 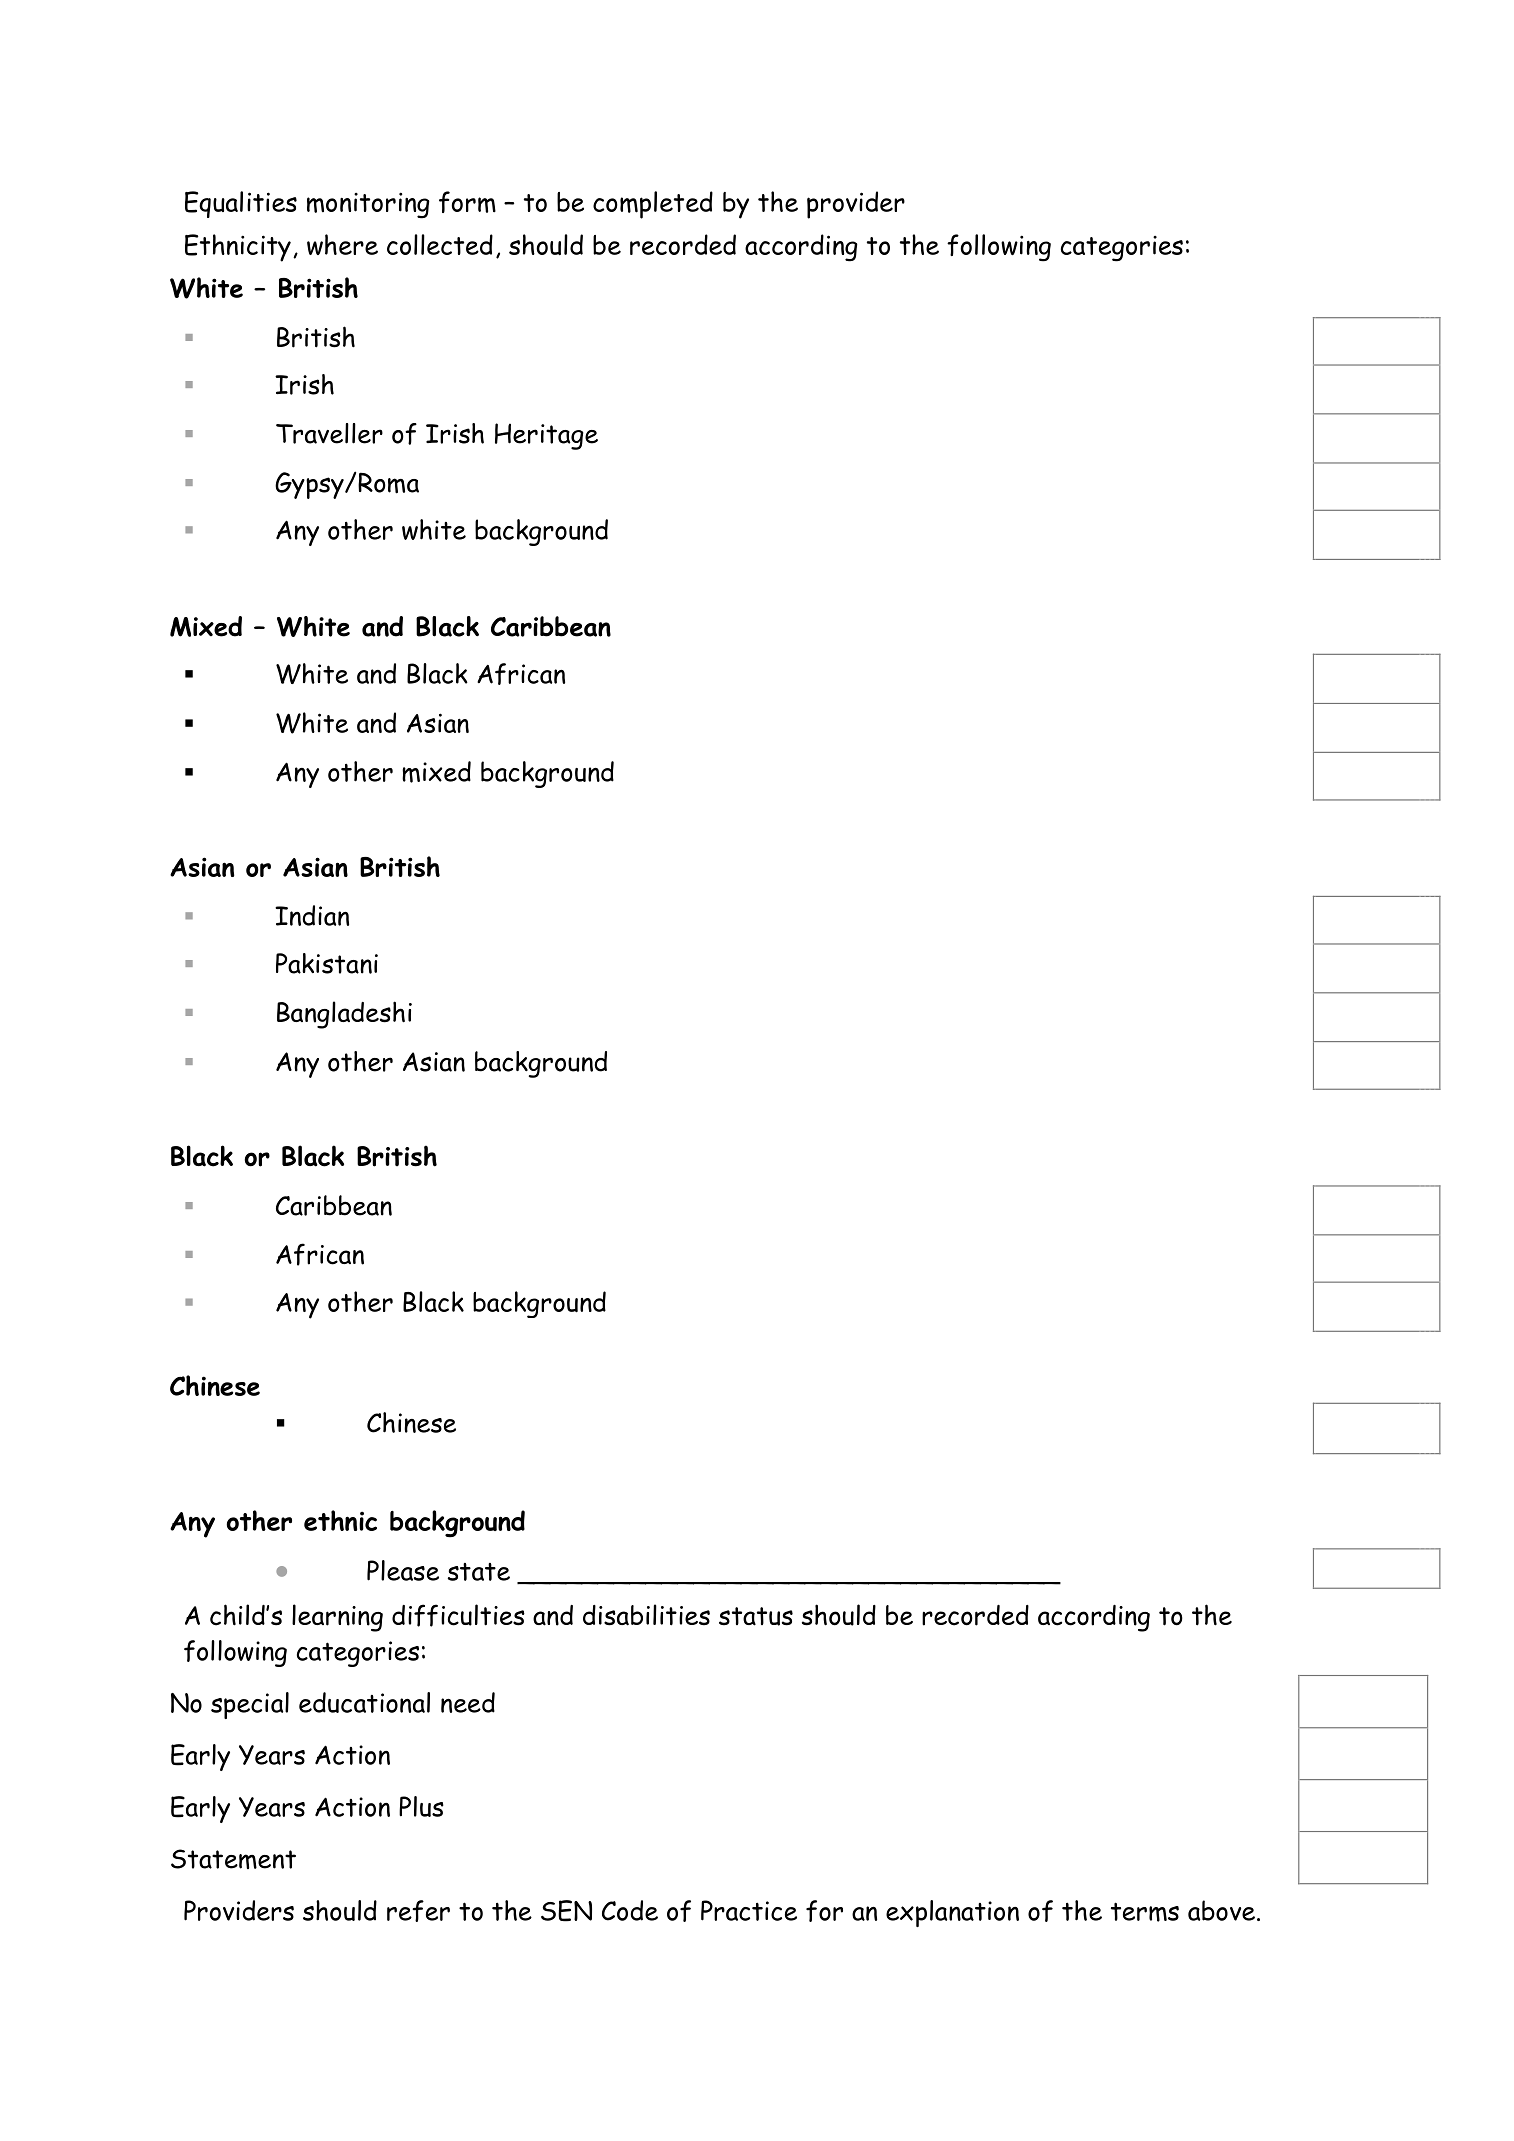 I want to click on status, so click(x=756, y=1616).
